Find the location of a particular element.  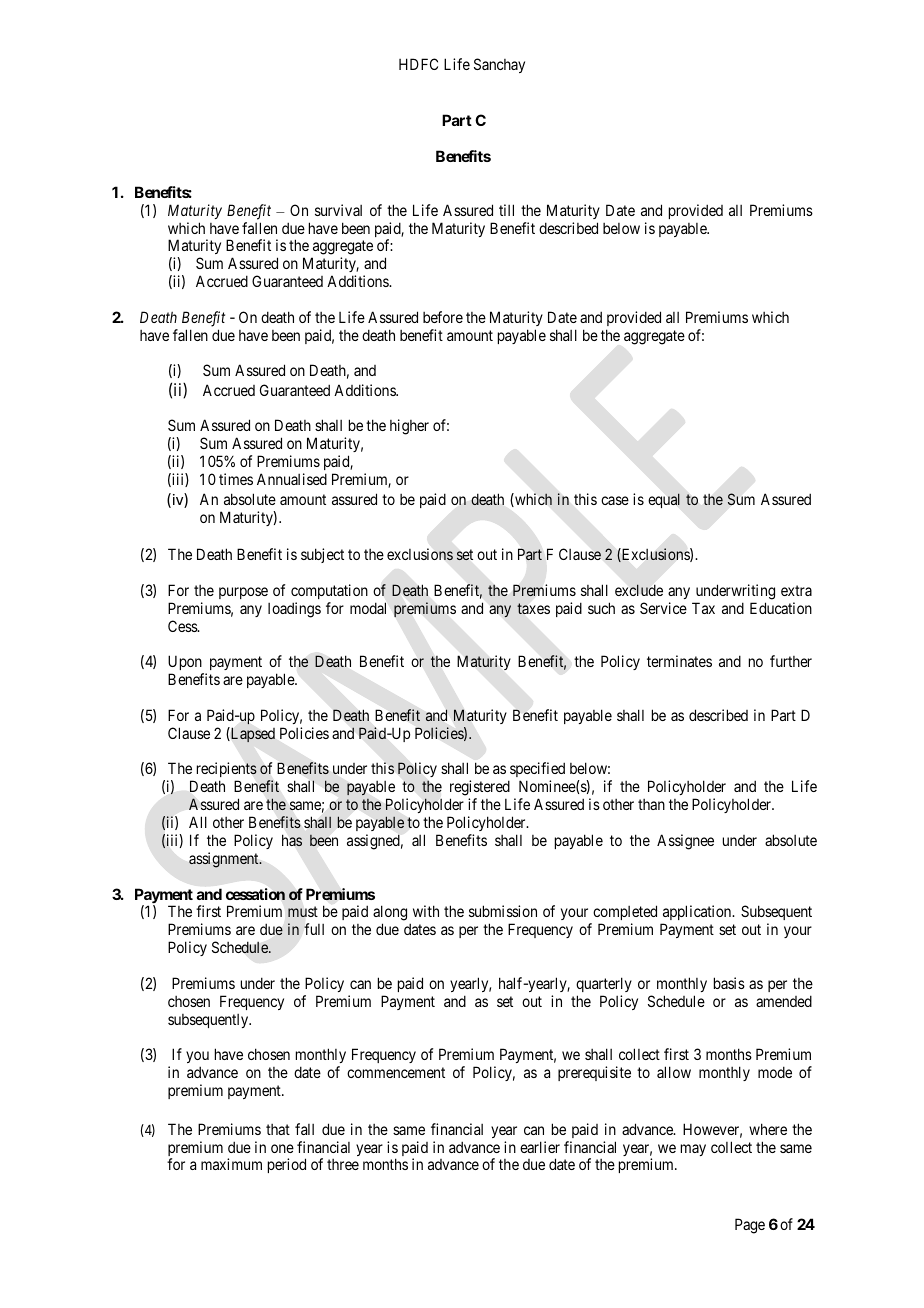

survival is located at coordinates (338, 210).
